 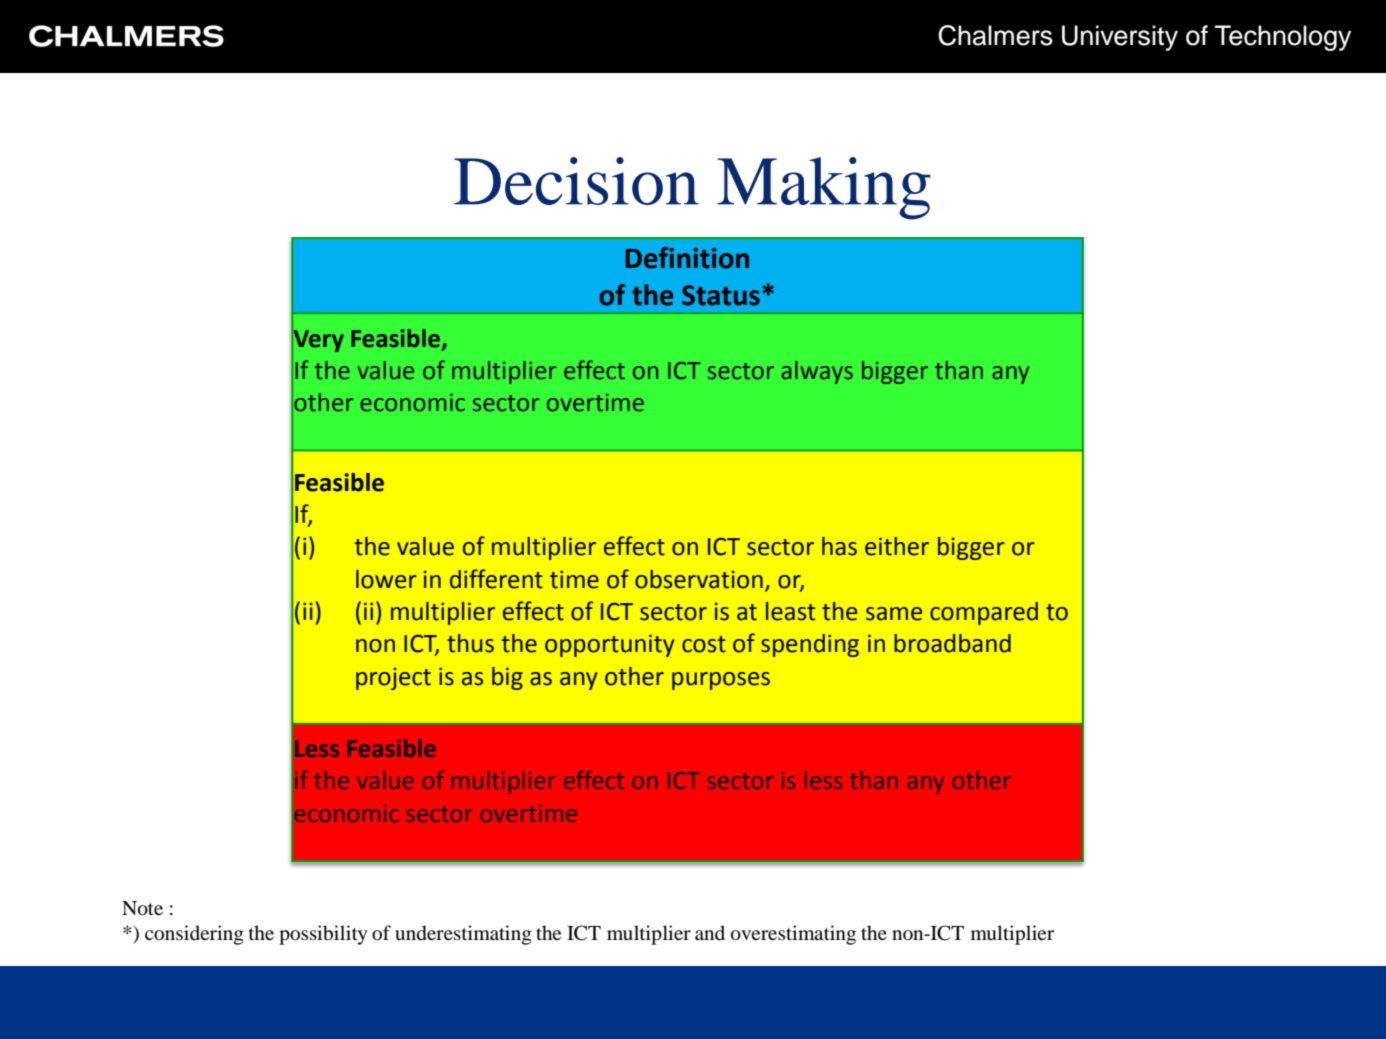 I want to click on overestimating, so click(x=793, y=935).
